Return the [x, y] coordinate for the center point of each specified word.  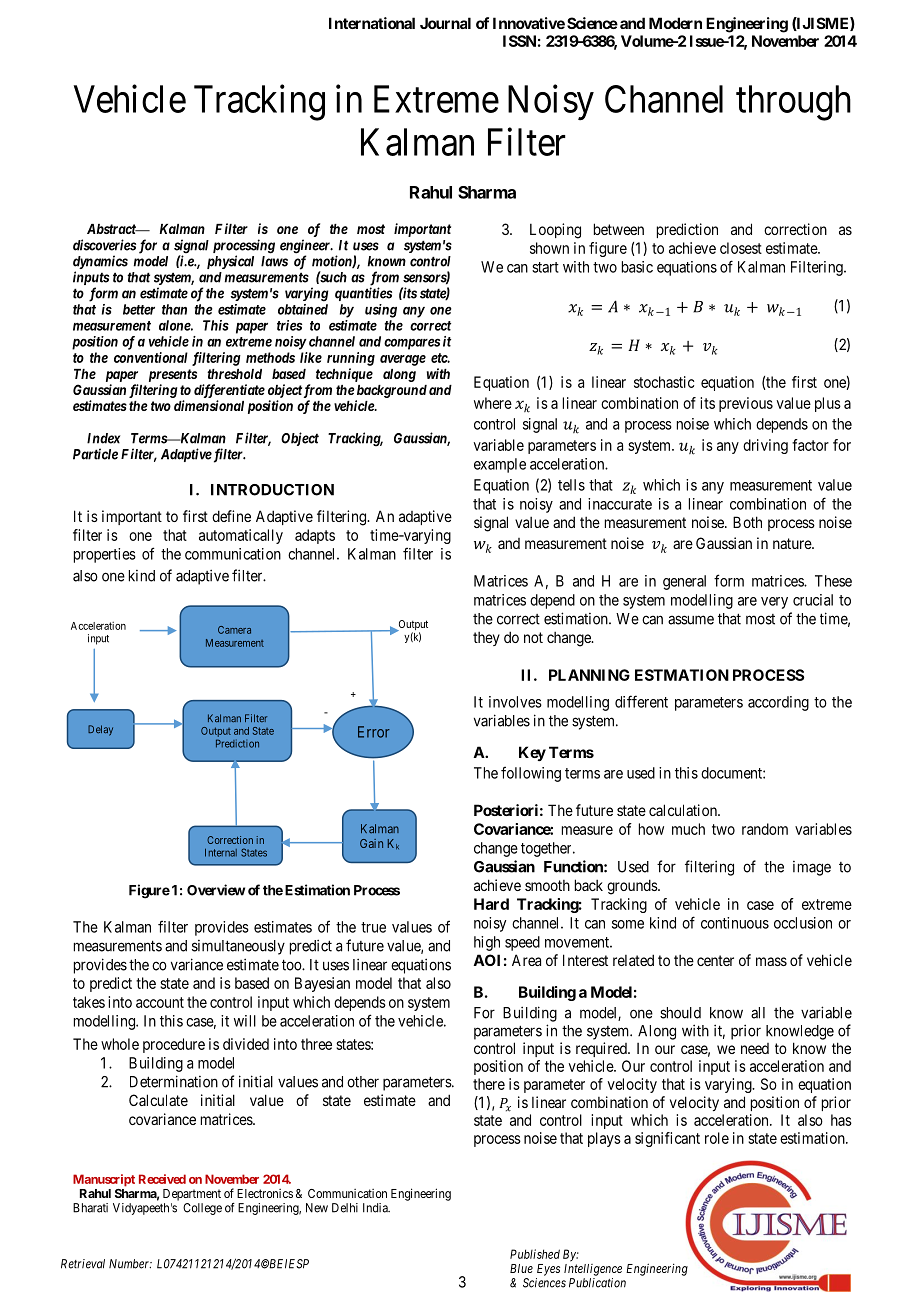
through [793, 103]
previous [746, 404]
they [486, 639]
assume [691, 620]
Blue [521, 1268]
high [487, 943]
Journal [445, 23]
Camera [234, 630]
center [715, 960]
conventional [151, 357]
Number [130, 1264]
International [372, 23]
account [160, 1002]
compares [412, 344]
